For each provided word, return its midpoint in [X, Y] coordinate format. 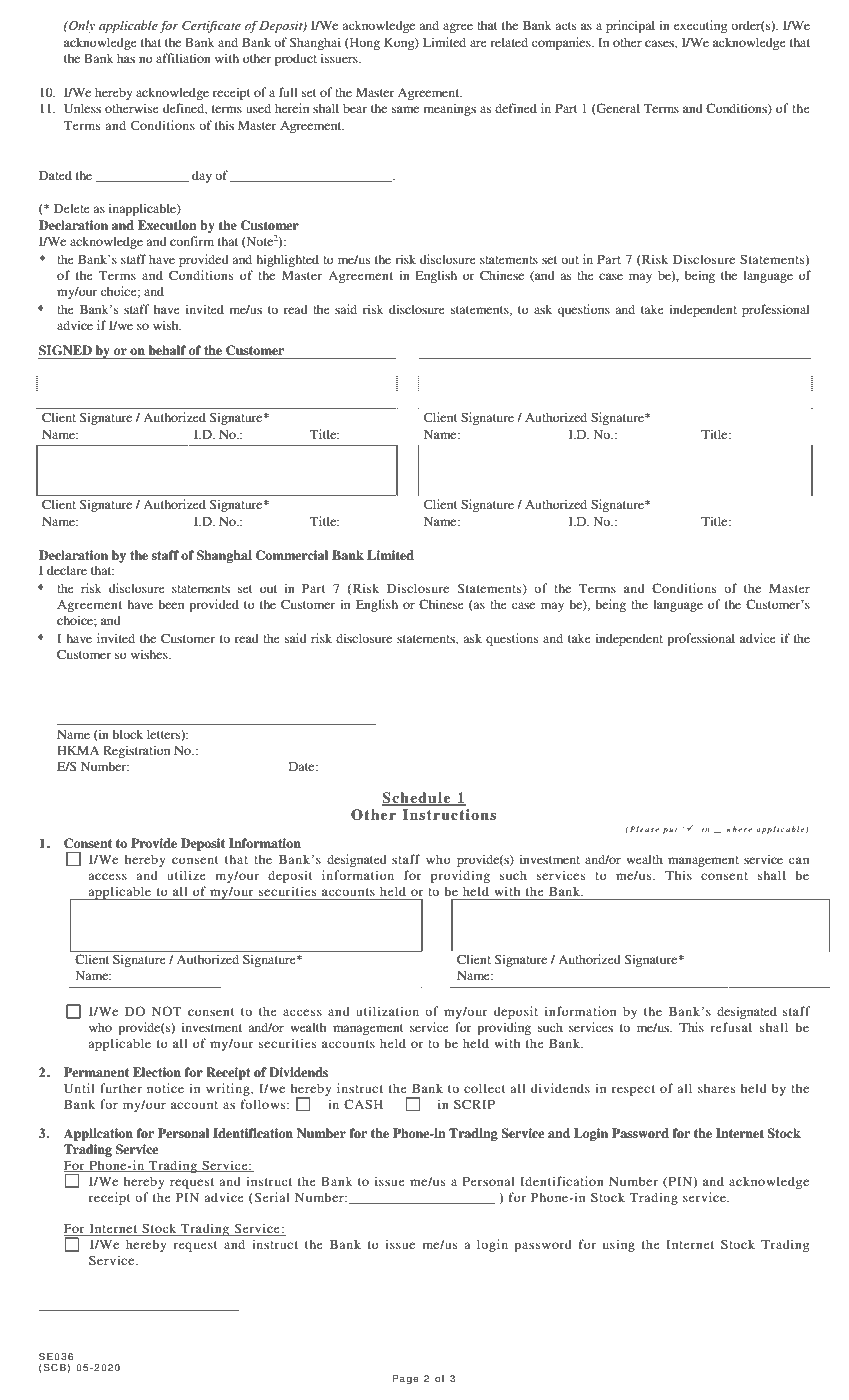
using [619, 1245]
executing [700, 26]
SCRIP [474, 1104]
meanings [450, 109]
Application [98, 1134]
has [126, 58]
